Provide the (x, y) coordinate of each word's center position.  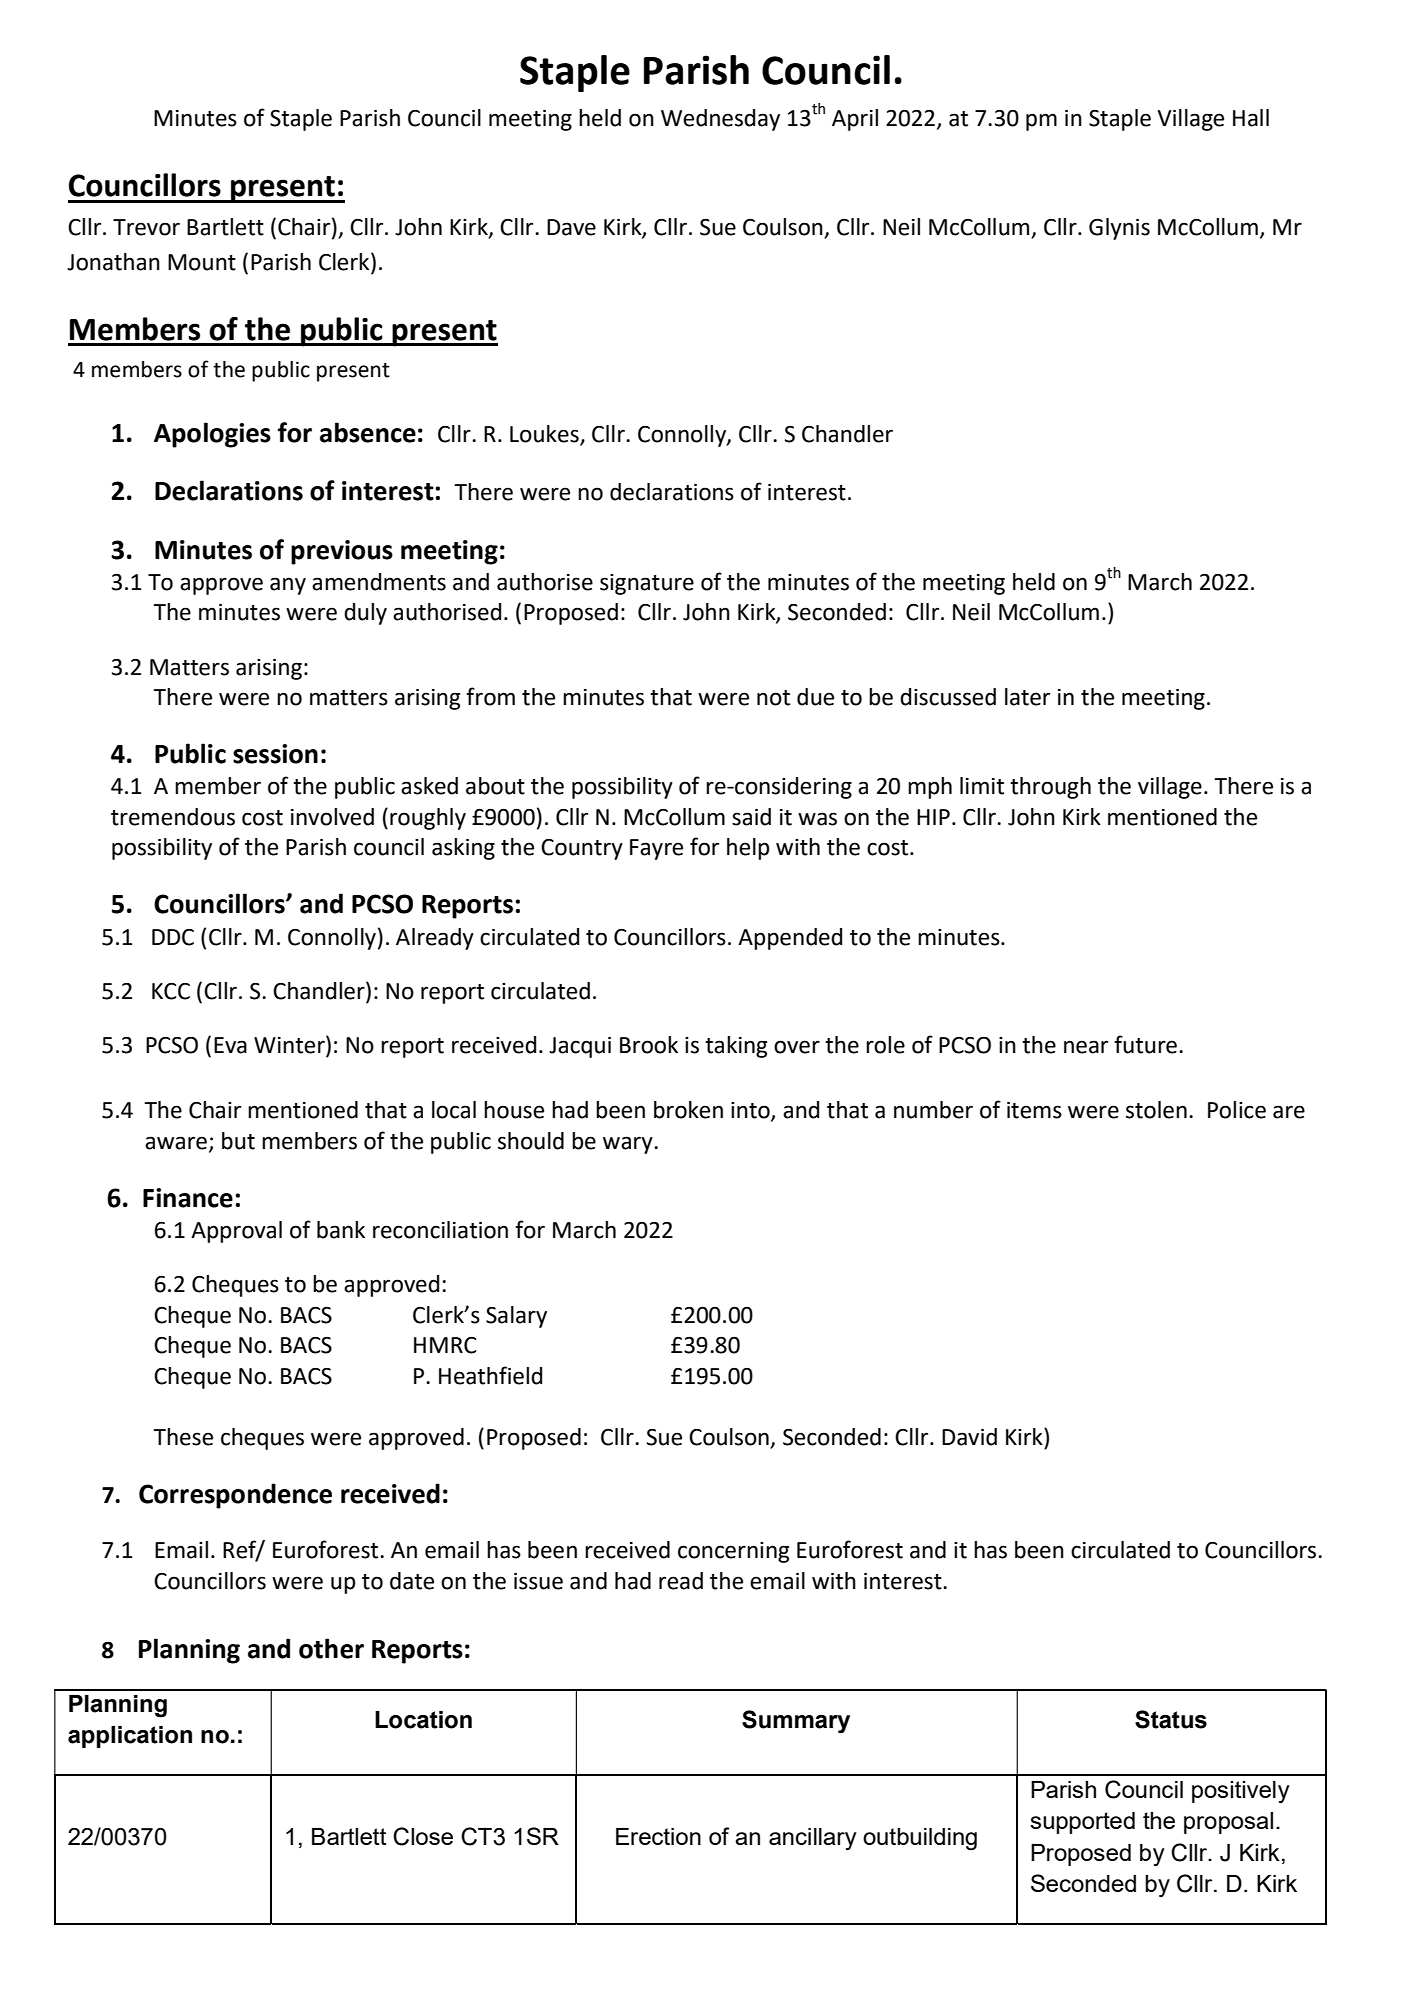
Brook (649, 1045)
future (1145, 1044)
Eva (230, 1045)
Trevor (146, 227)
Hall (1251, 118)
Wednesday (720, 120)
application (130, 1737)
